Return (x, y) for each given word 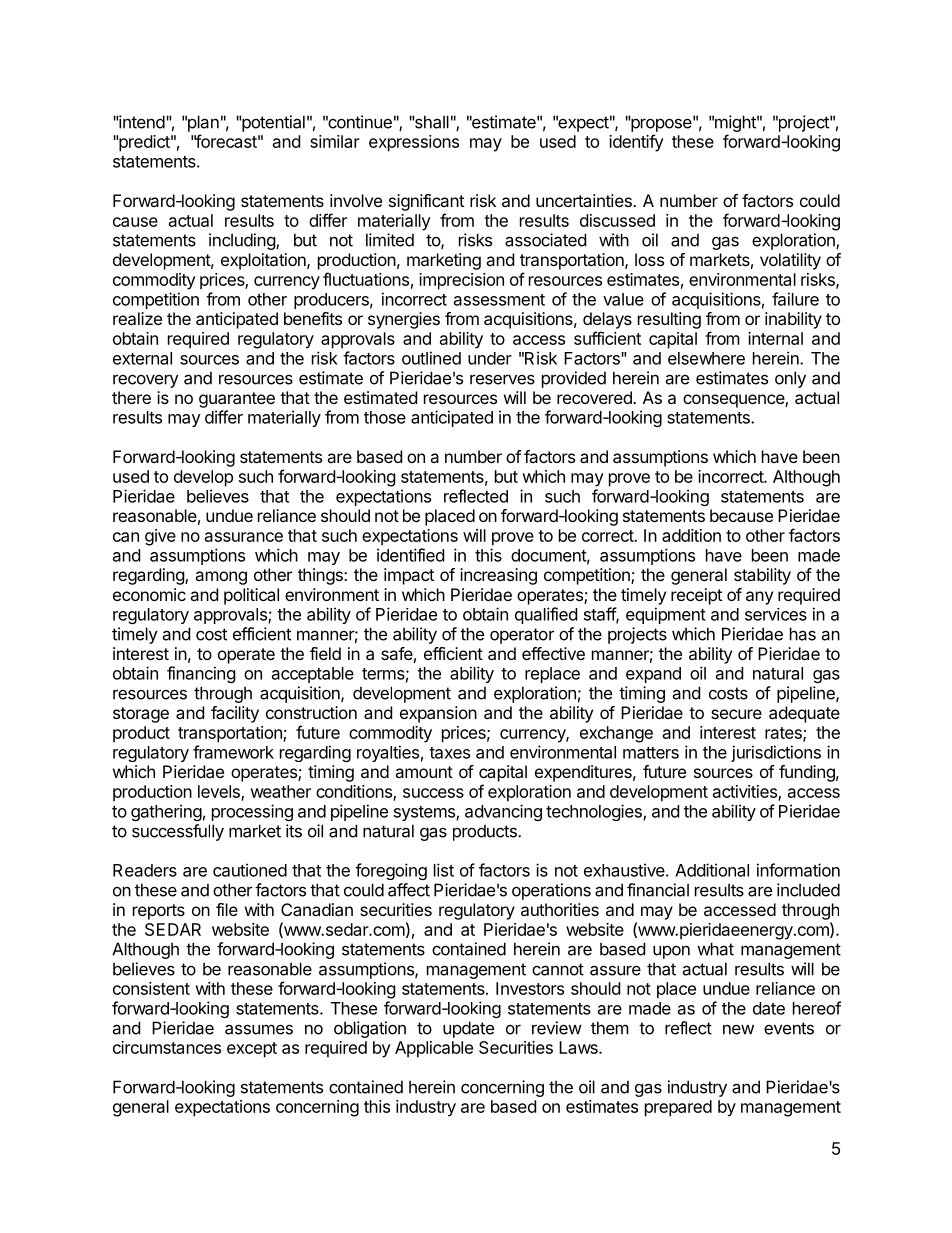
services (776, 614)
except (252, 1050)
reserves (502, 379)
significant (426, 202)
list (444, 870)
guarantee (237, 400)
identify (636, 143)
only (790, 379)
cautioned (250, 870)
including (243, 241)
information (798, 870)
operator (522, 636)
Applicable (434, 1049)
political (251, 596)
